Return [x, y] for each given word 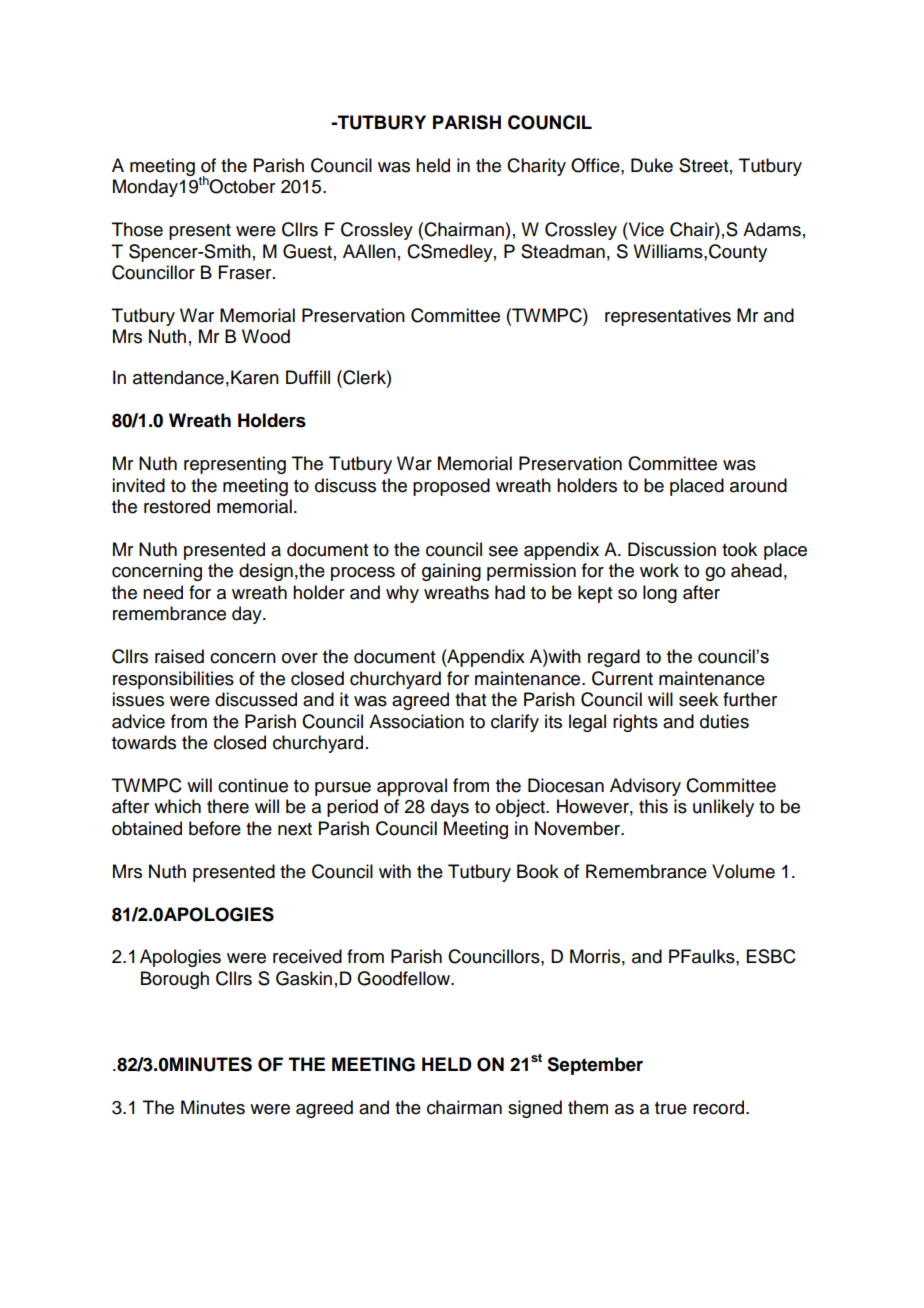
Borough [175, 980]
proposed [451, 487]
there [228, 806]
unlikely [723, 808]
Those [137, 229]
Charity [536, 167]
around [758, 485]
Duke [652, 165]
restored [177, 506]
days [450, 808]
